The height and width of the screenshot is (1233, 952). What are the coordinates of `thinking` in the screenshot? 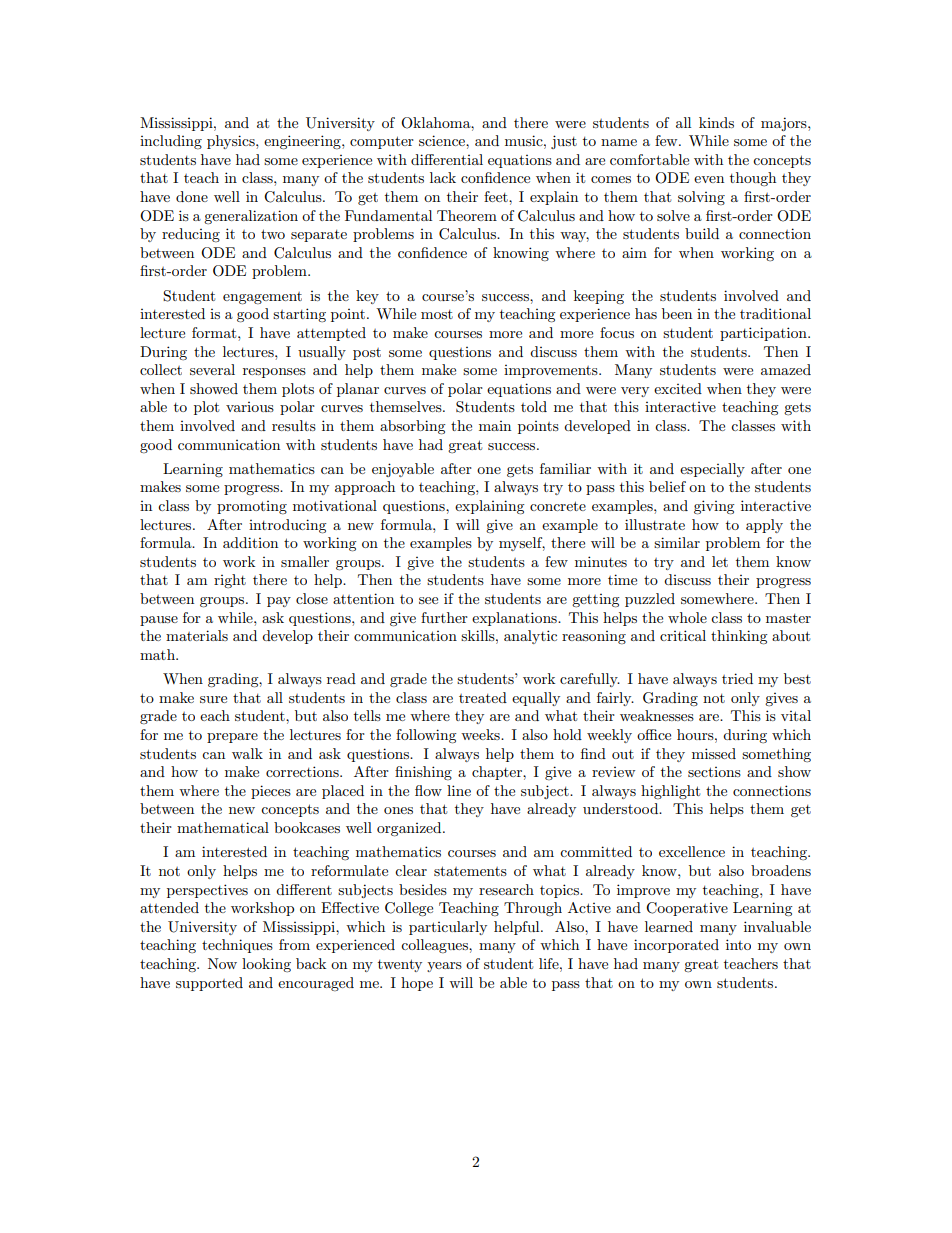 It's located at (739, 637).
